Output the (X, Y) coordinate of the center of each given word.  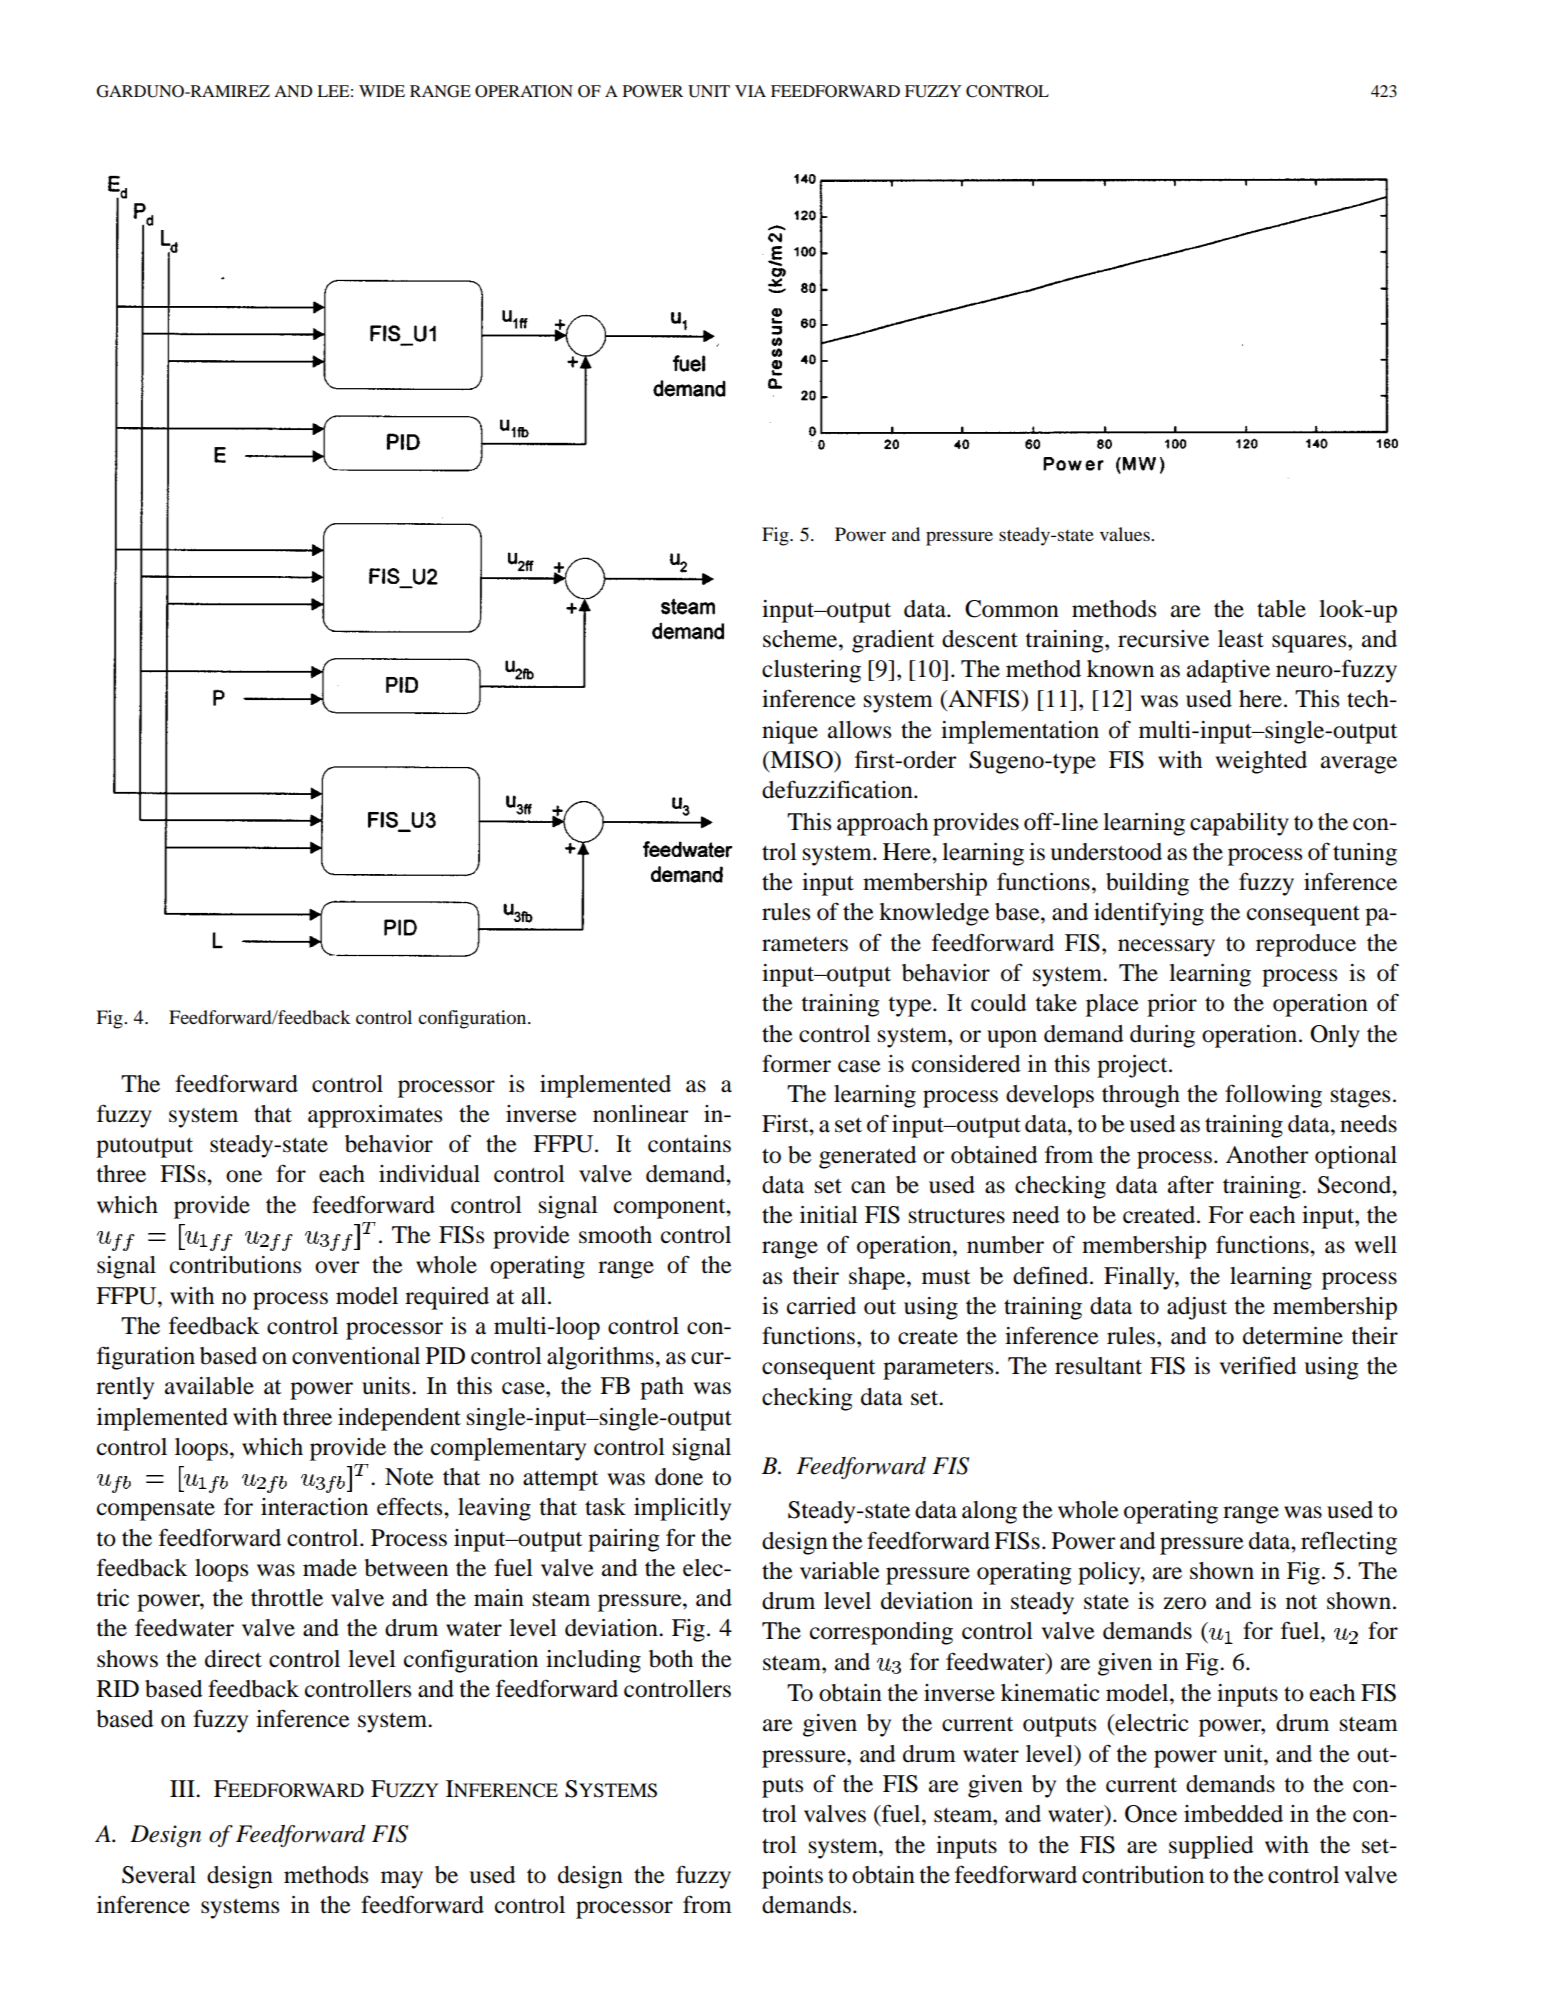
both (671, 1659)
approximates (375, 1116)
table (1281, 609)
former (796, 1063)
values (1126, 534)
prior (1172, 1005)
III (183, 1788)
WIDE (382, 91)
